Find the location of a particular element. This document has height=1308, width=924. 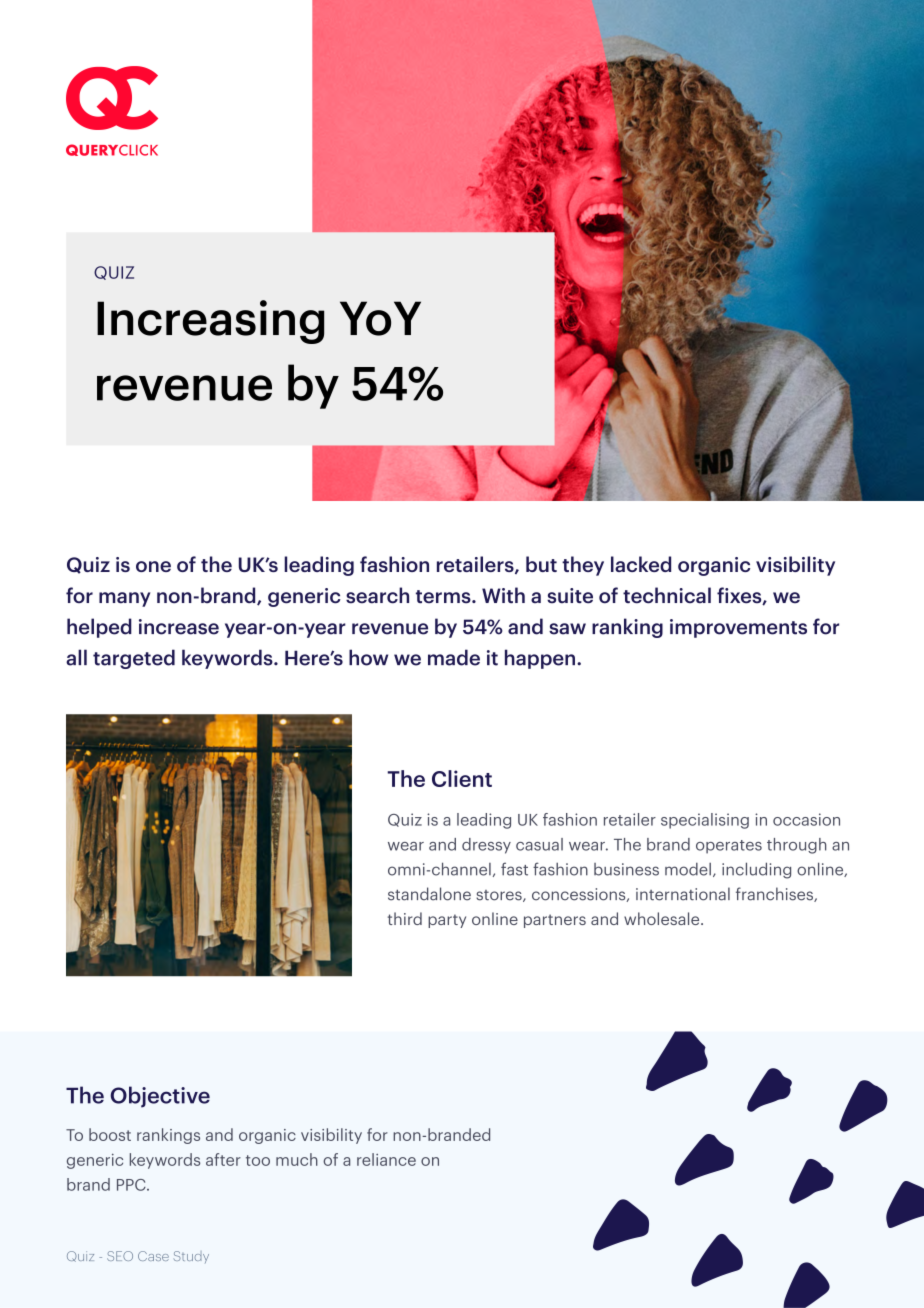

but is located at coordinates (541, 564).
